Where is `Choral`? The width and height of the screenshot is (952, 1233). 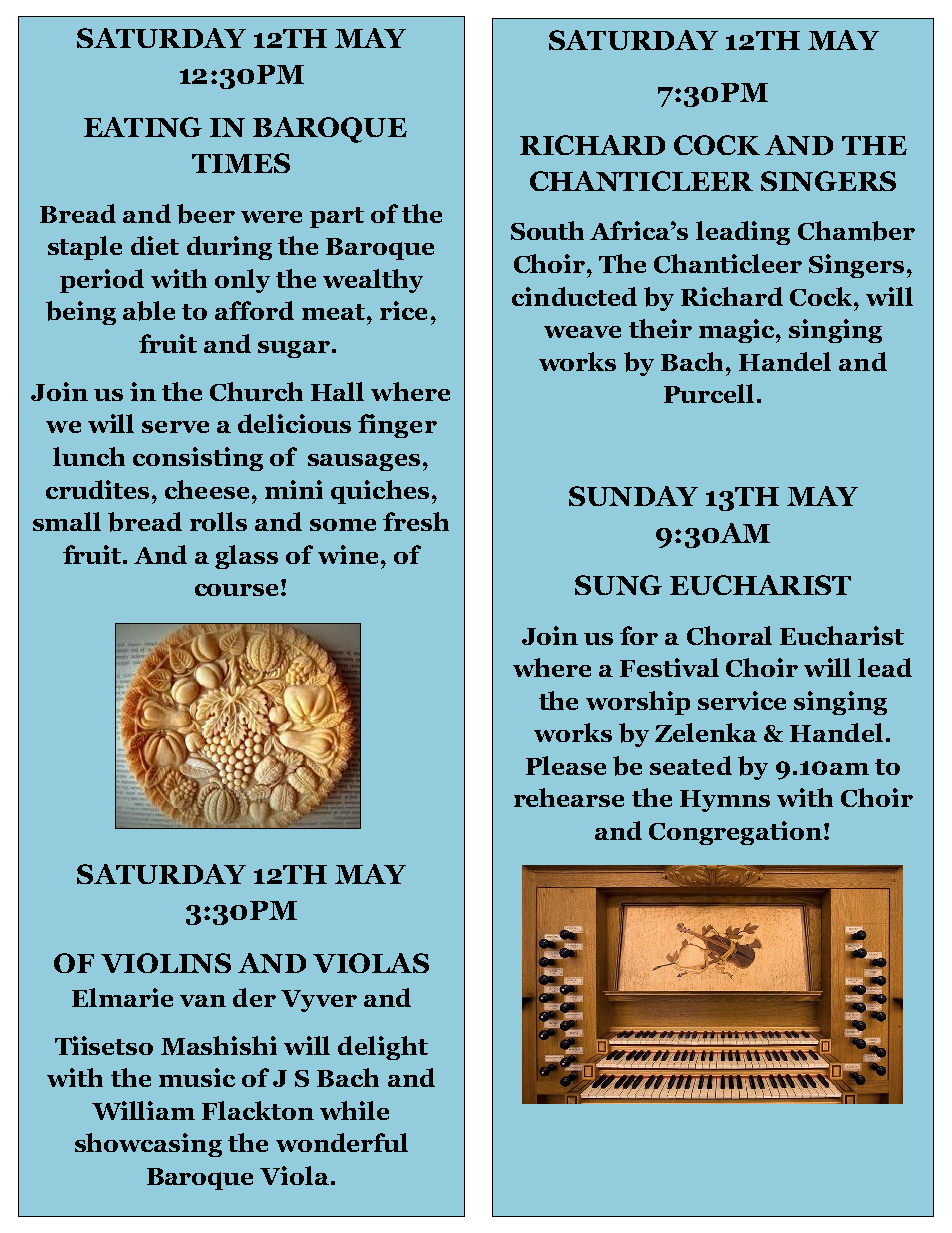 Choral is located at coordinates (729, 635).
